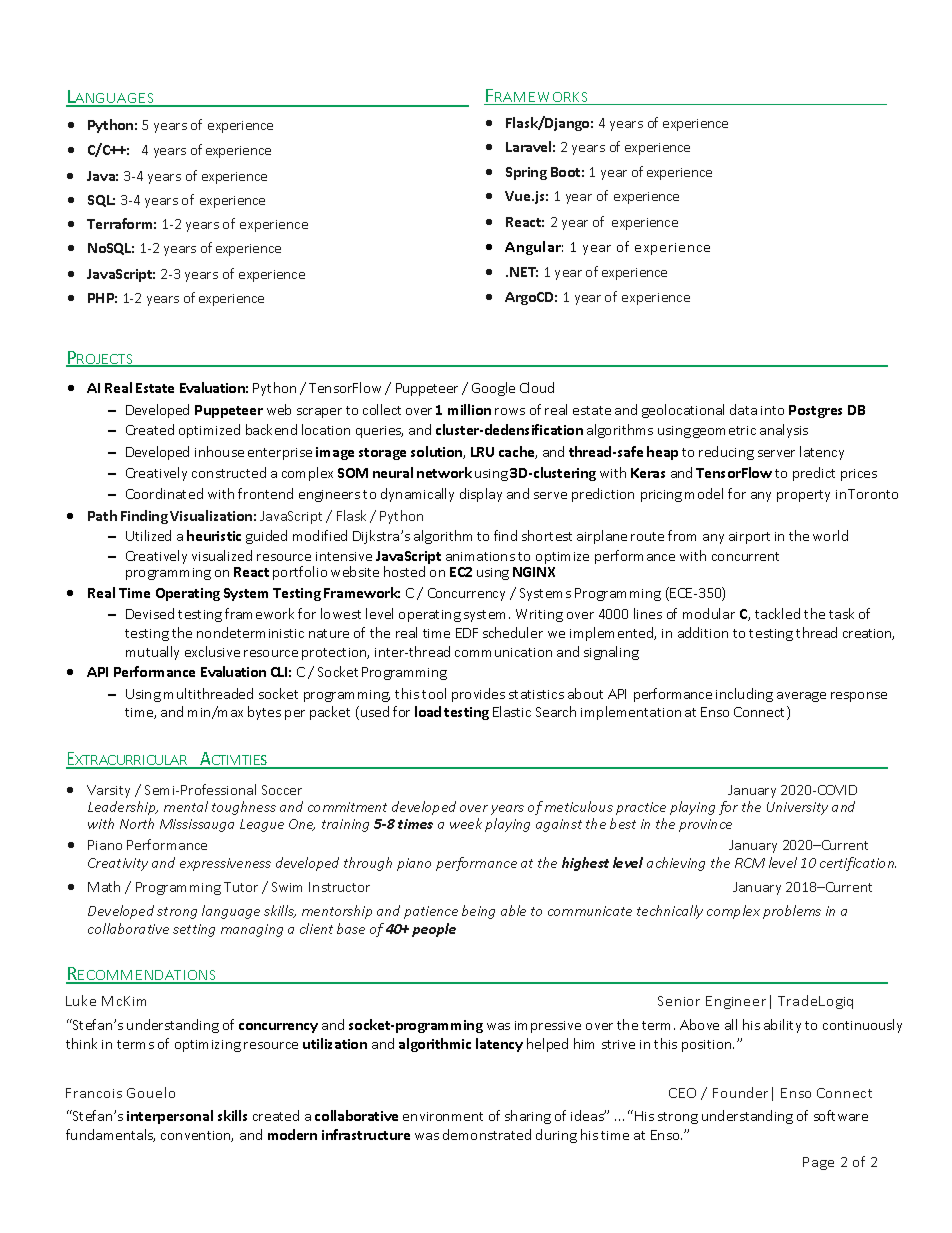  What do you see at coordinates (743, 409) in the image?
I see `data` at bounding box center [743, 409].
